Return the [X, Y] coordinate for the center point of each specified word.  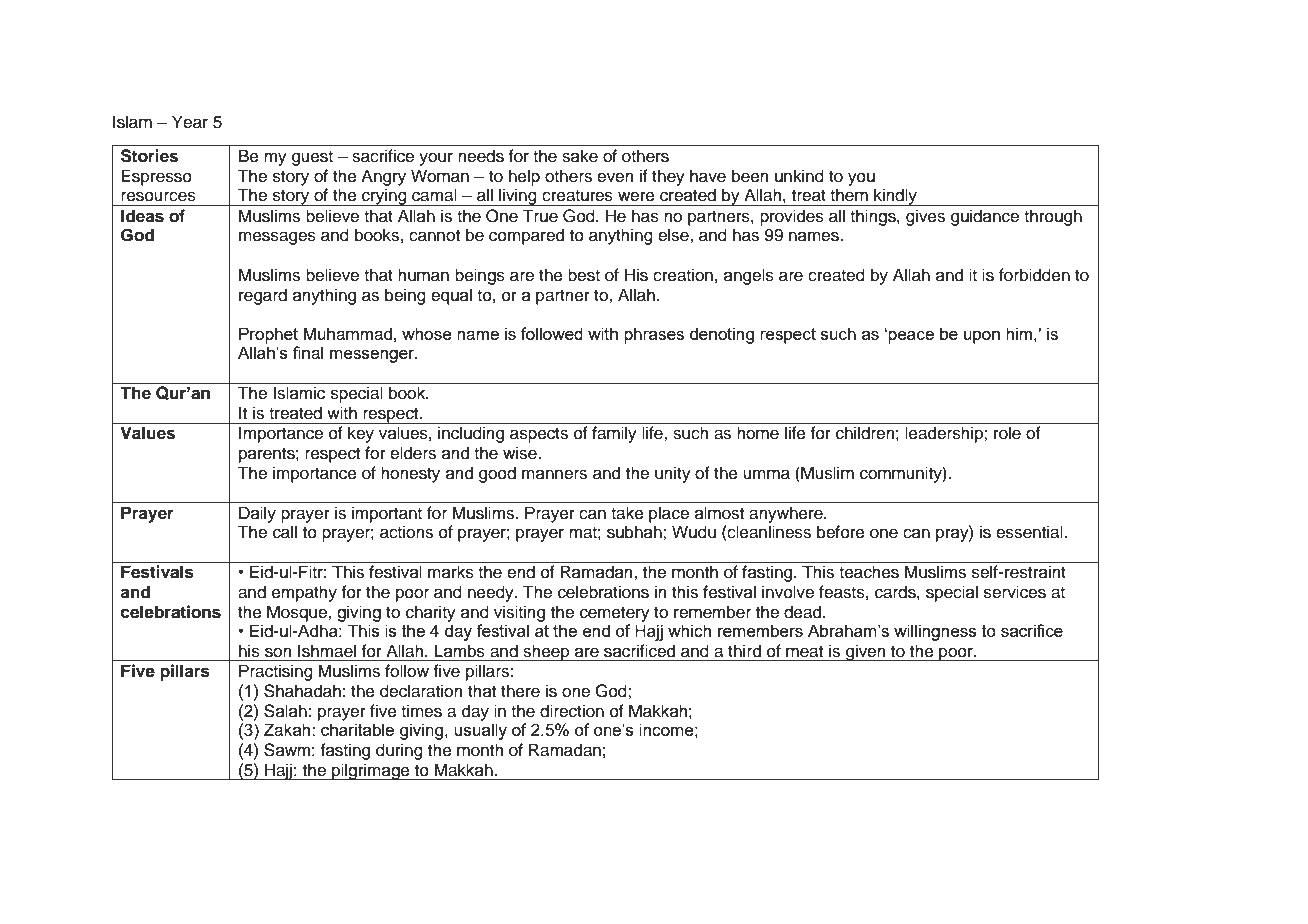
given [866, 652]
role [1007, 433]
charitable [357, 729]
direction [572, 711]
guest [312, 158]
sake [580, 156]
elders [413, 453]
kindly [895, 197]
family [614, 434]
